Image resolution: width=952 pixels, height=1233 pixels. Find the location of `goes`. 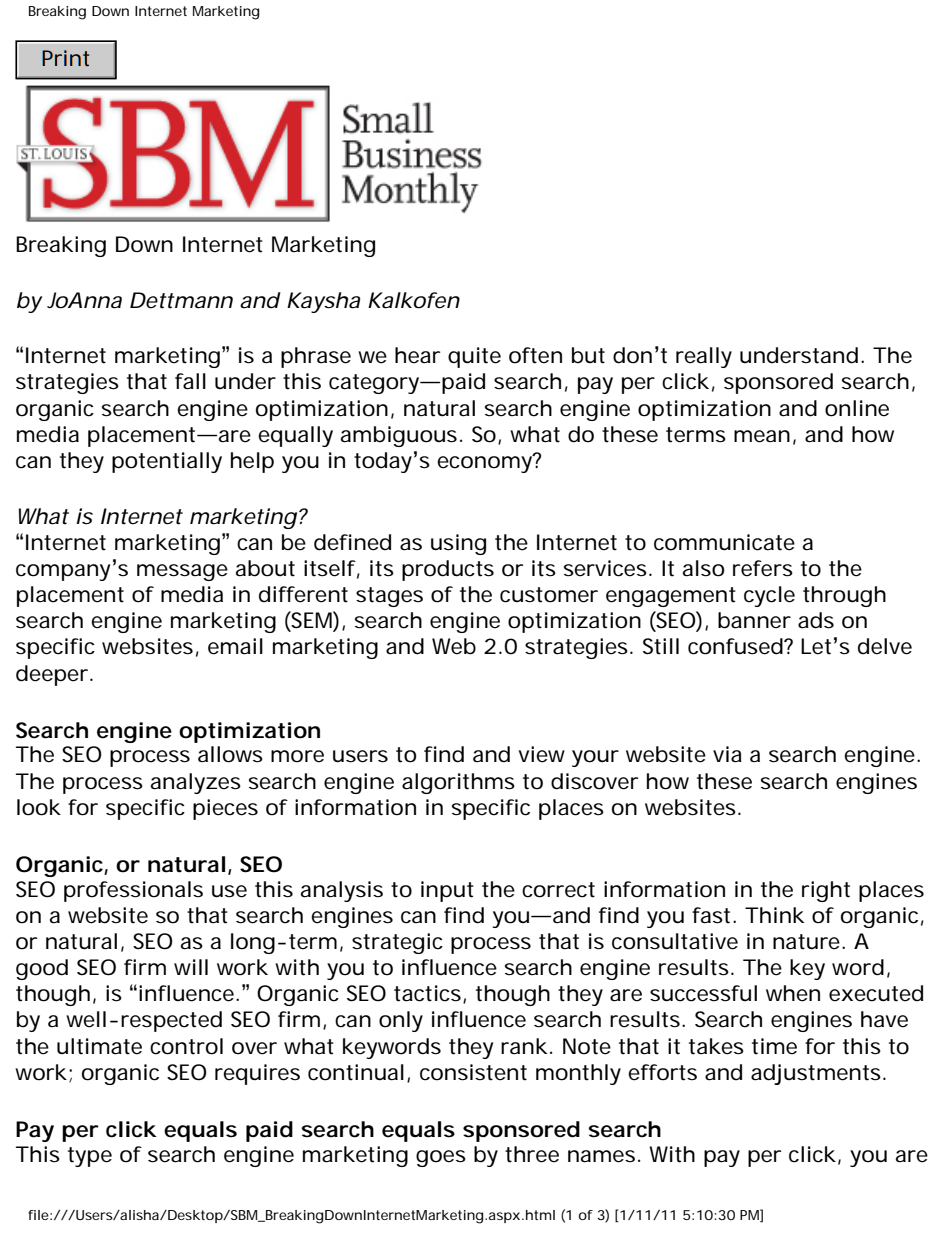

goes is located at coordinates (441, 1158).
